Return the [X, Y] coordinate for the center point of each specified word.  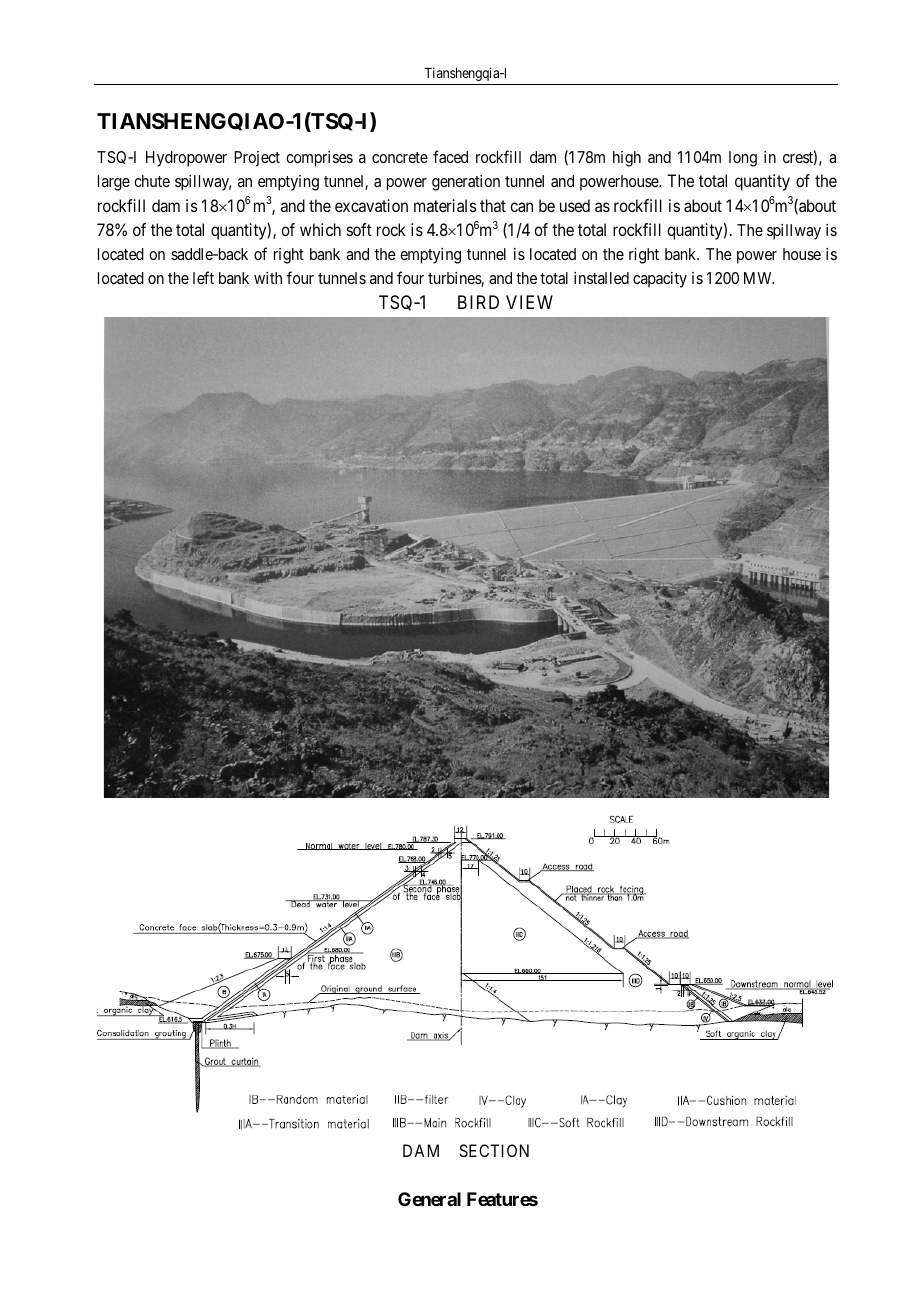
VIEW [529, 302]
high [627, 159]
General [429, 1199]
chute [152, 181]
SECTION [494, 1150]
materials [445, 205]
